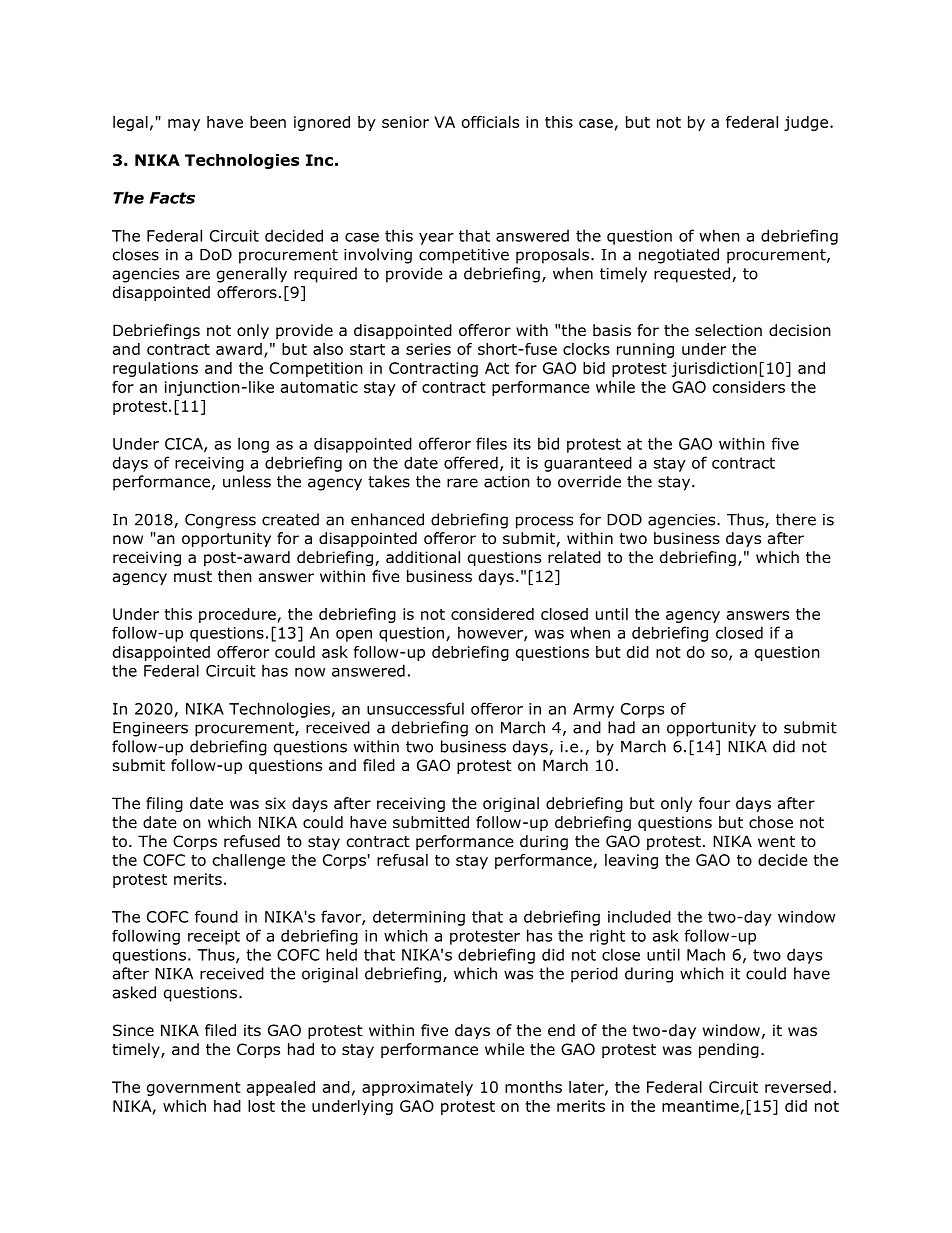 This screenshot has width=952, height=1233. What do you see at coordinates (184, 125) in the screenshot?
I see `may` at bounding box center [184, 125].
